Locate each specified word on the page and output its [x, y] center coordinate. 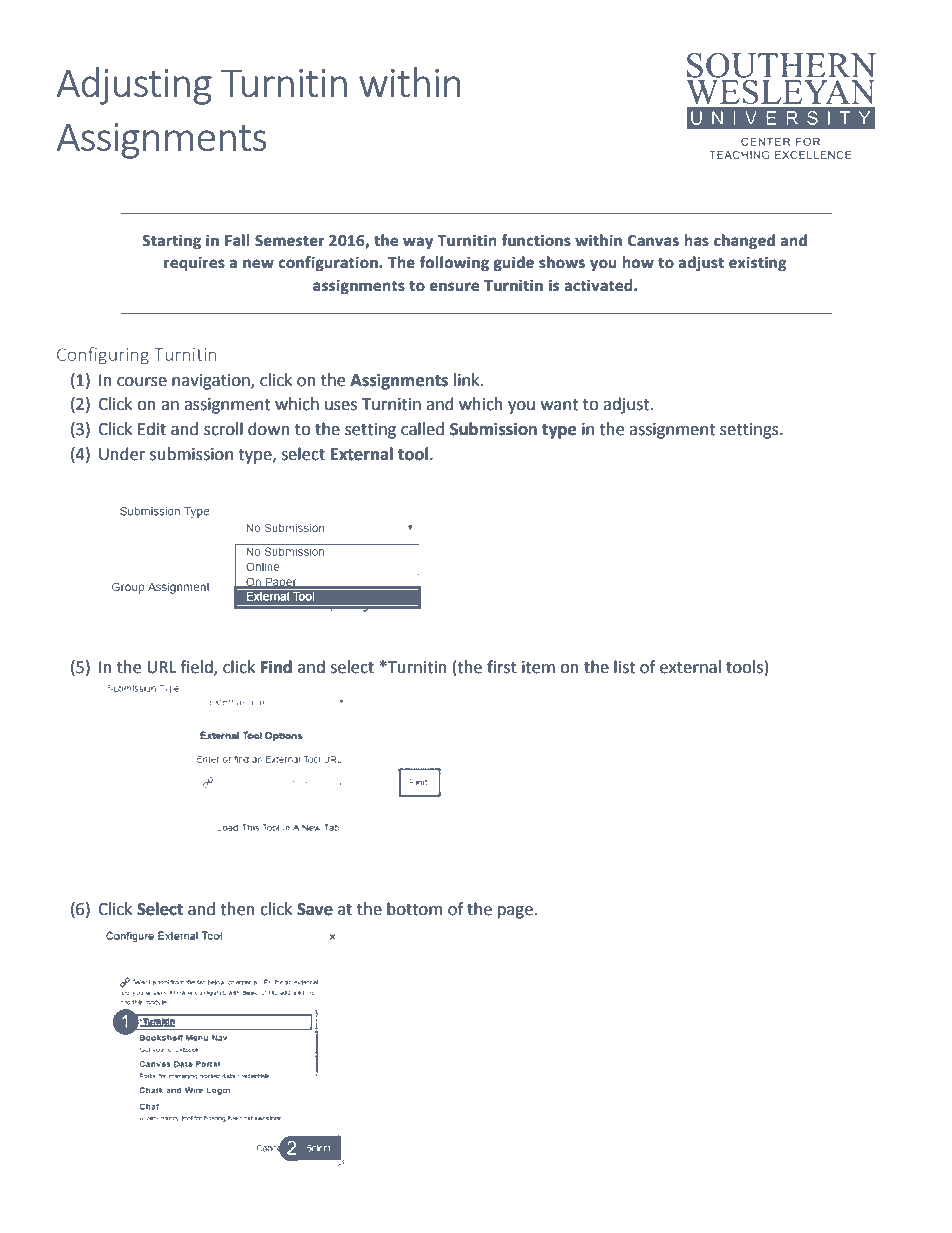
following [454, 264]
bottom [414, 909]
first [502, 667]
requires [194, 264]
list [624, 667]
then [237, 909]
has [697, 240]
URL [161, 667]
